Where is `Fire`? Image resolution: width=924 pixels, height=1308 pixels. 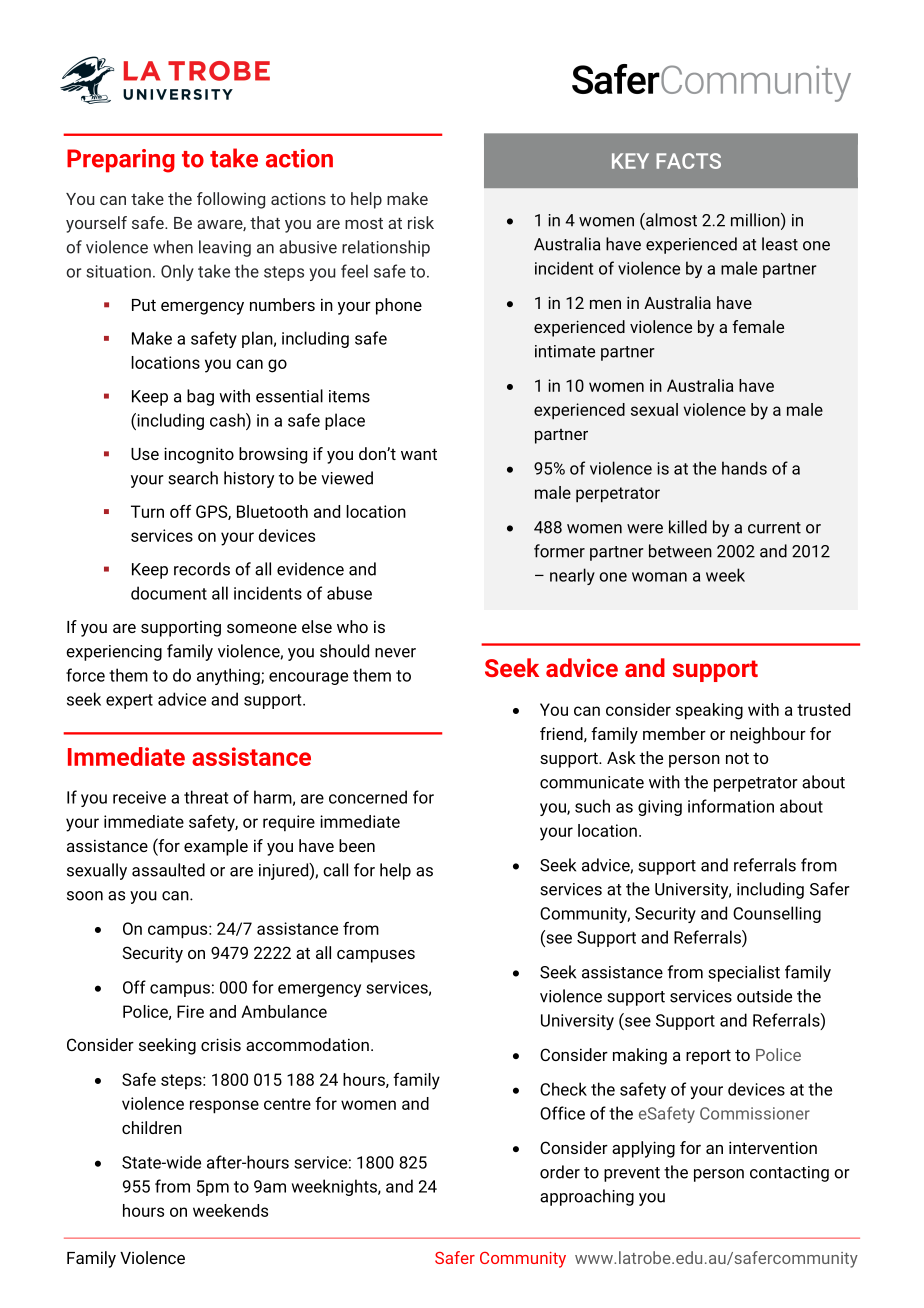
Fire is located at coordinates (190, 1011).
